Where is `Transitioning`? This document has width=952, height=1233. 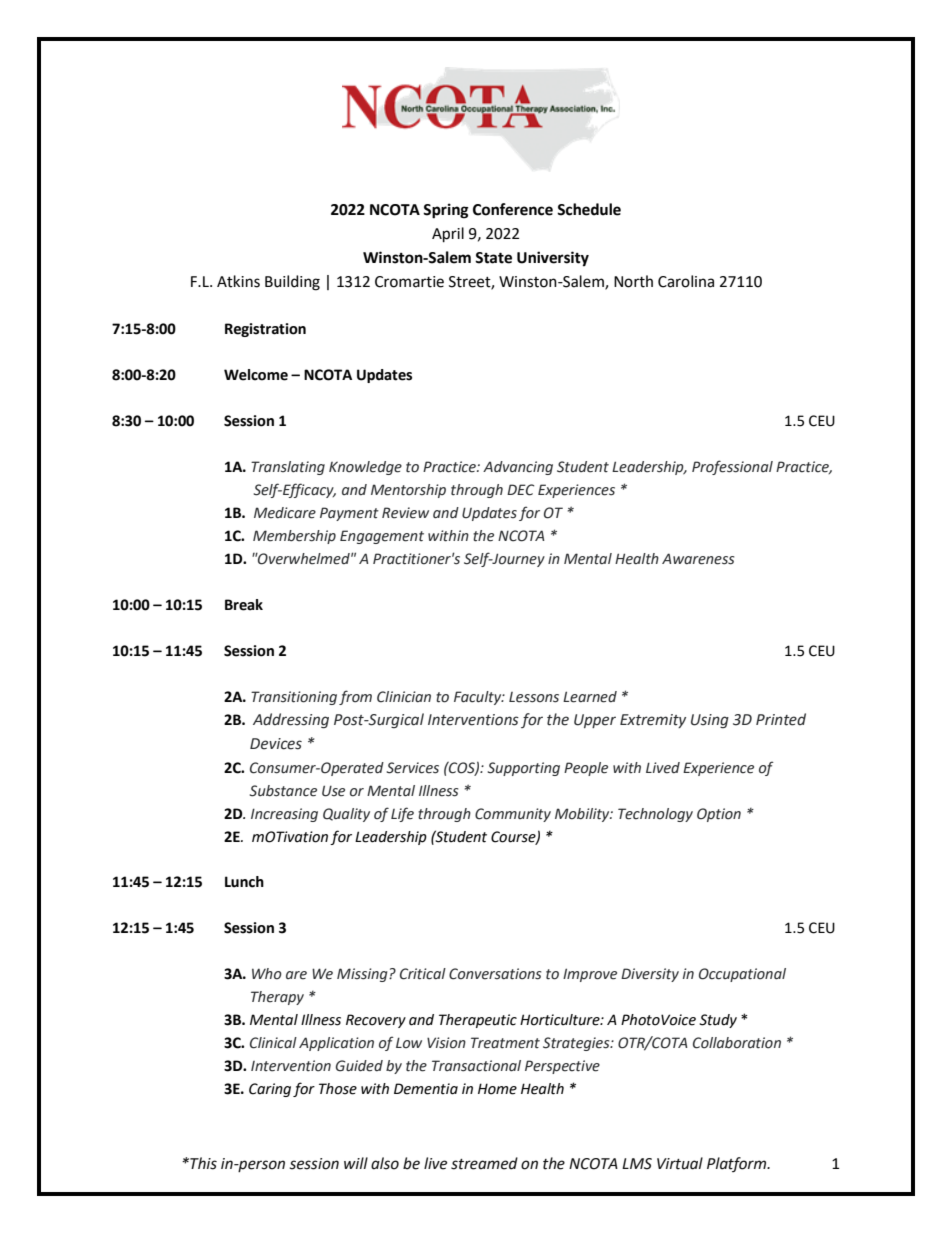 Transitioning is located at coordinates (294, 698).
